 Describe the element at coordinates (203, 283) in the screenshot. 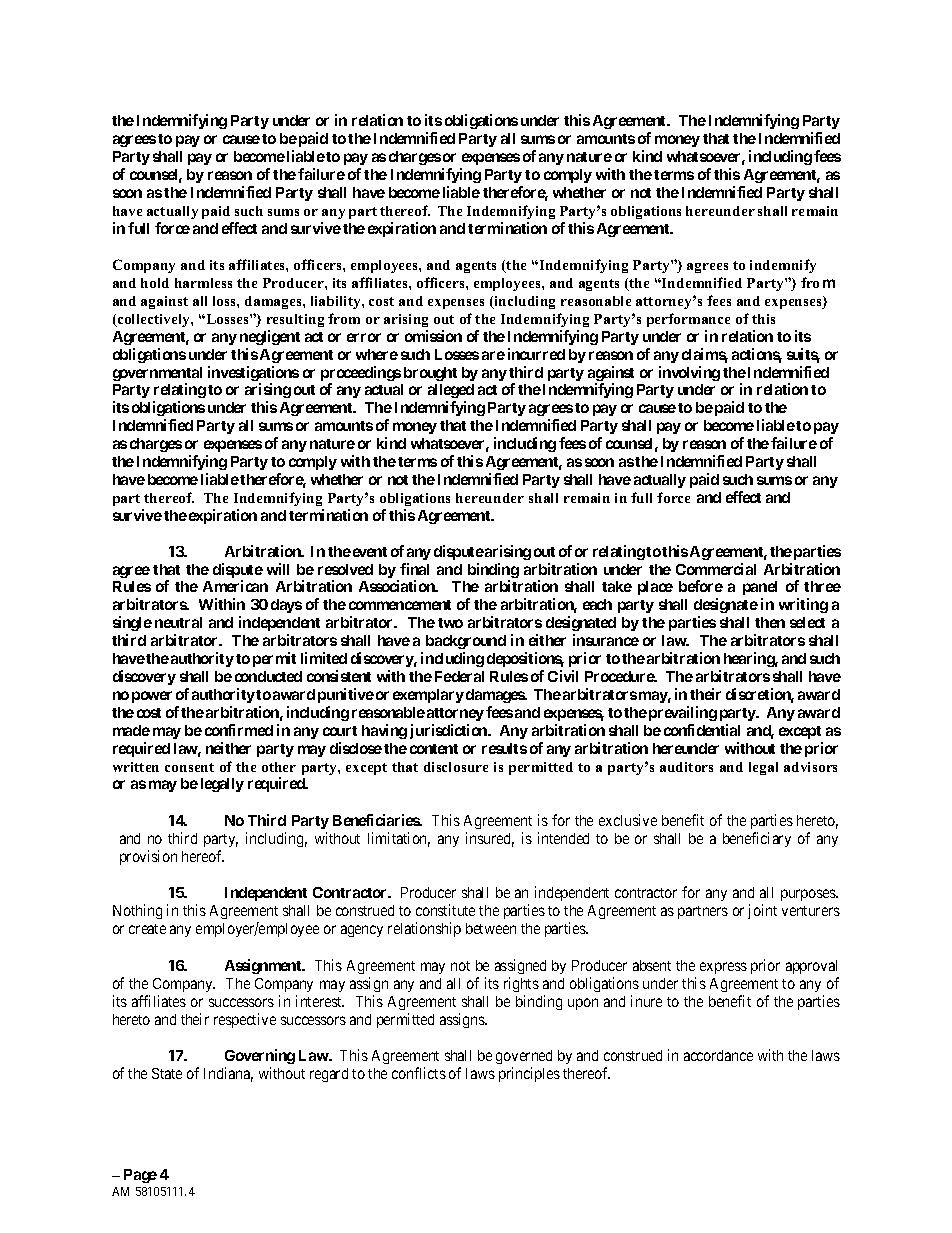

I see `harmless` at that location.
